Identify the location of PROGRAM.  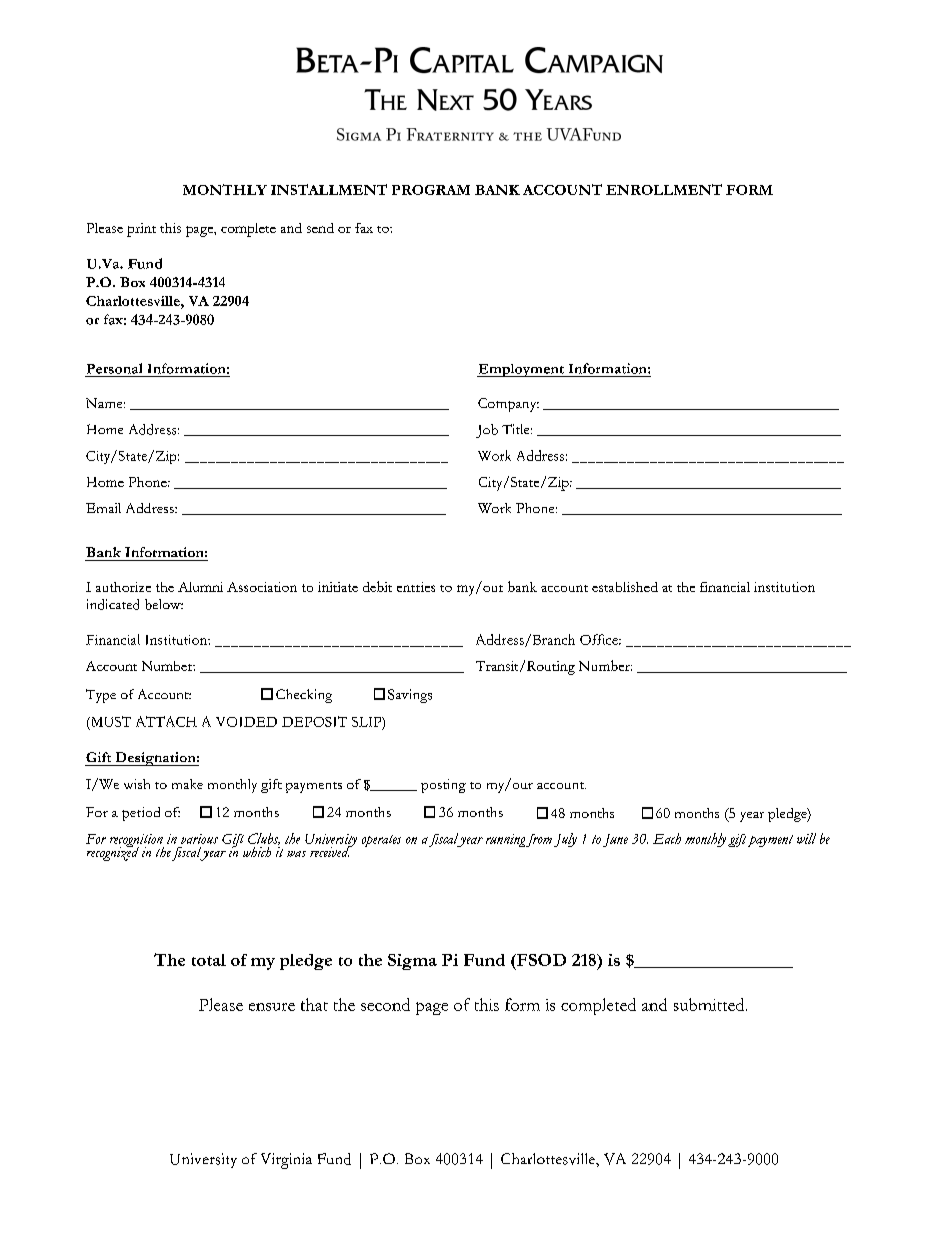
(431, 190).
